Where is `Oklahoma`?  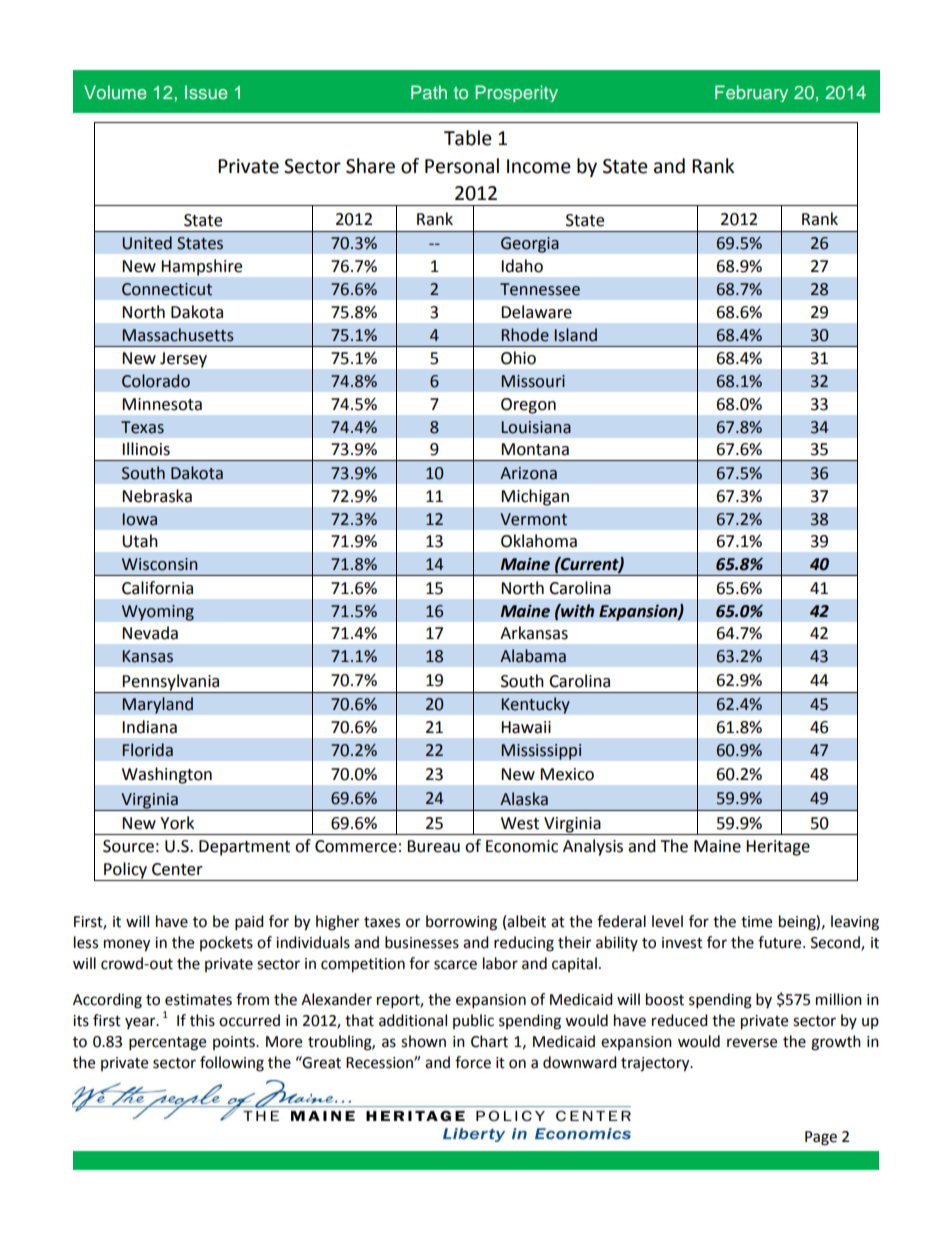
Oklahoma is located at coordinates (539, 541).
